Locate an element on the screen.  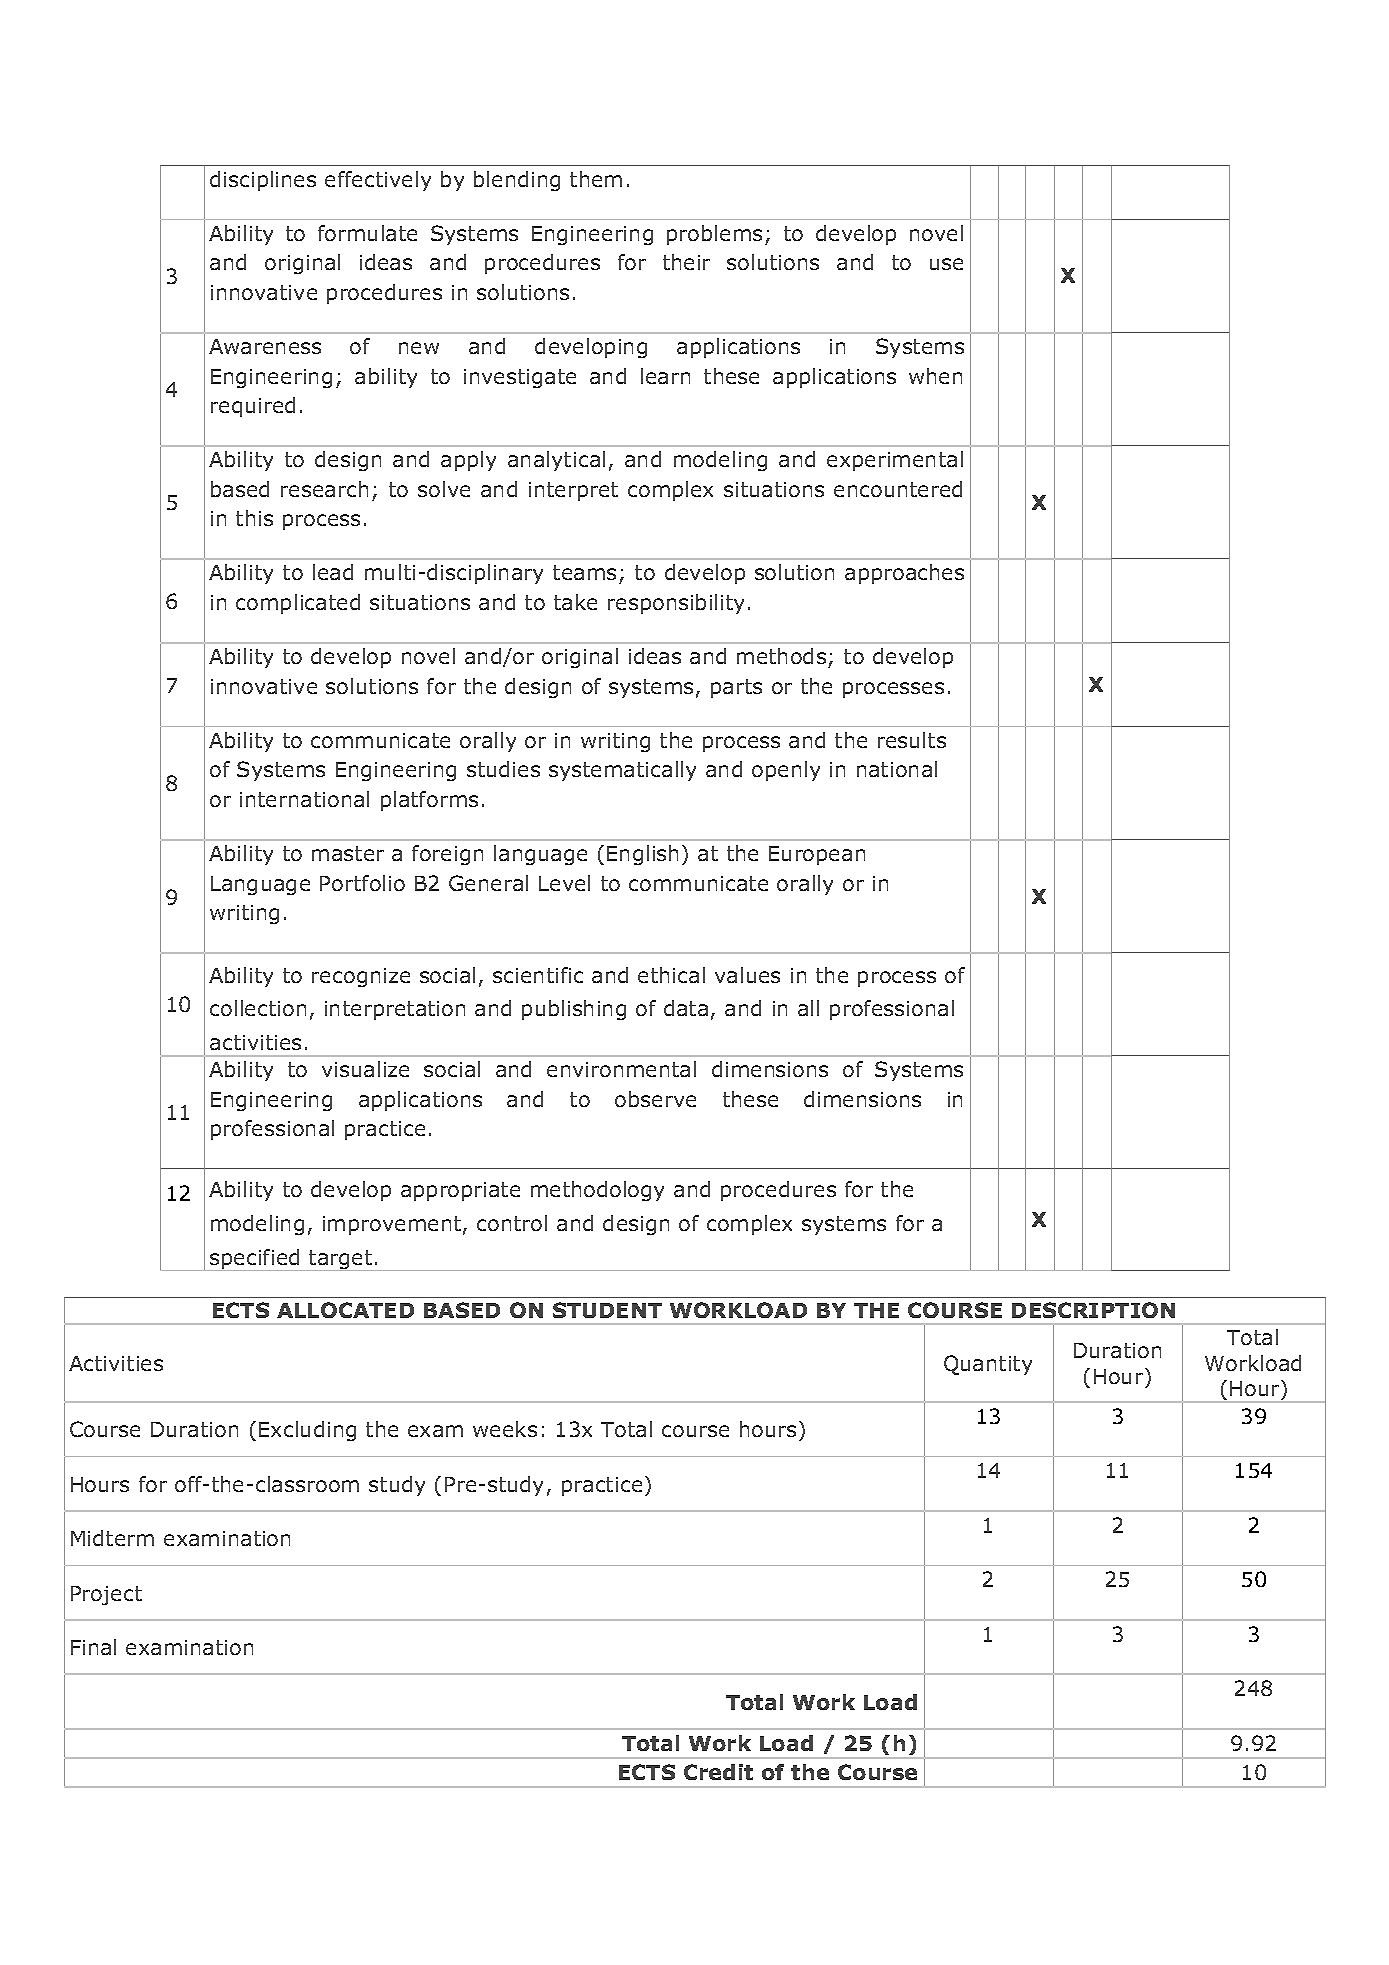
use is located at coordinates (946, 264).
